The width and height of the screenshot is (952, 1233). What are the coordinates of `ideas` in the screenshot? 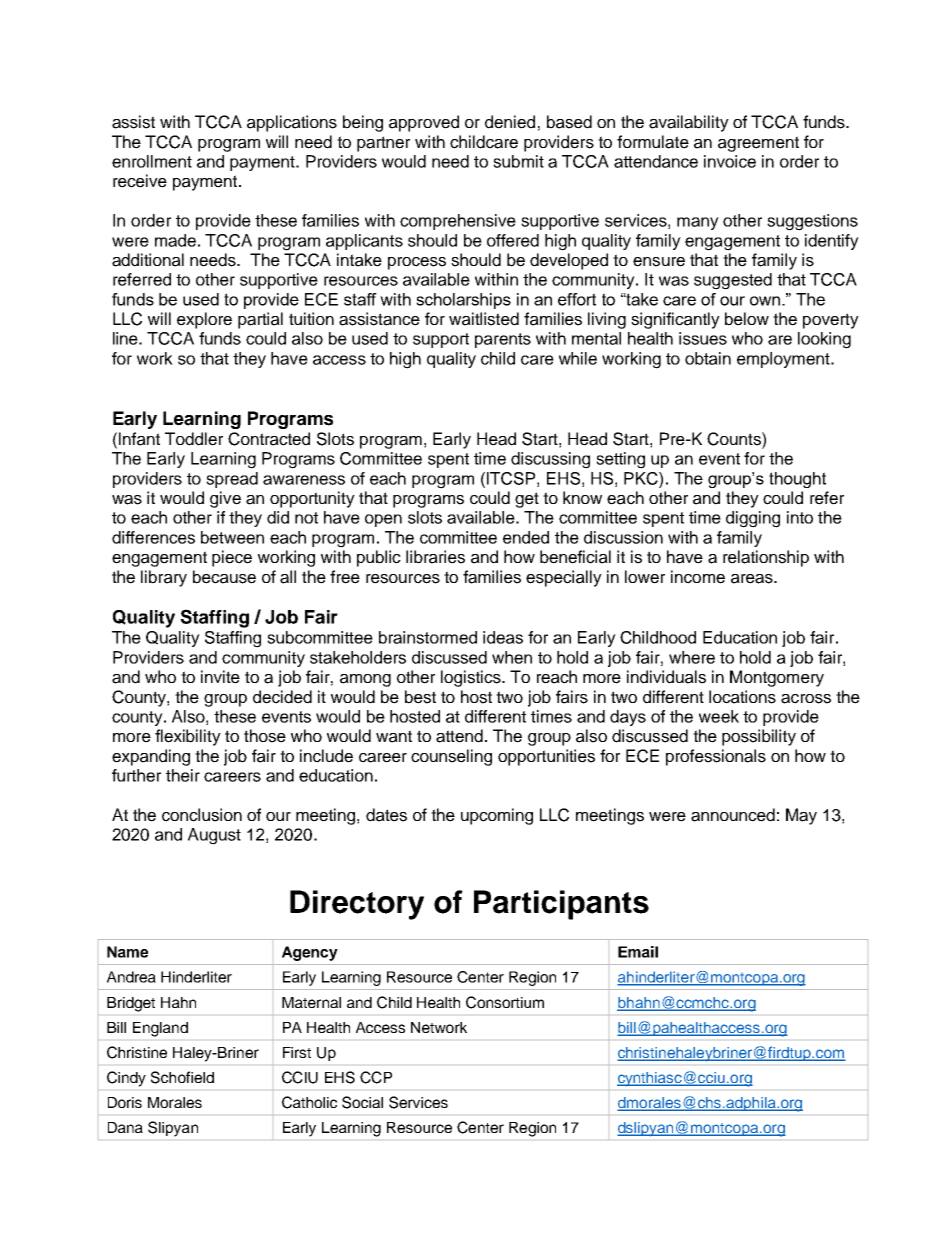 It's located at (503, 637).
